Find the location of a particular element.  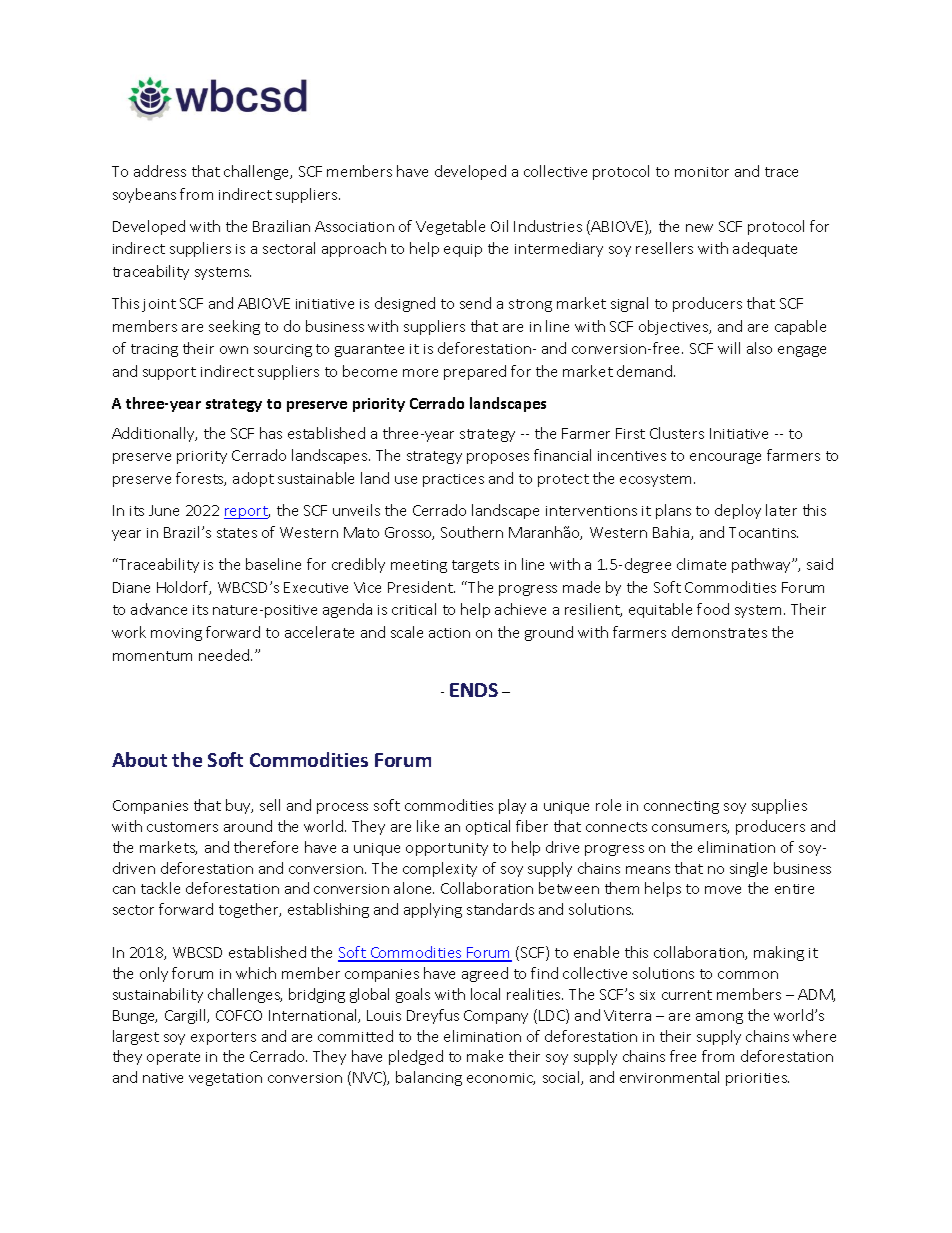

priorities is located at coordinates (757, 1079).
